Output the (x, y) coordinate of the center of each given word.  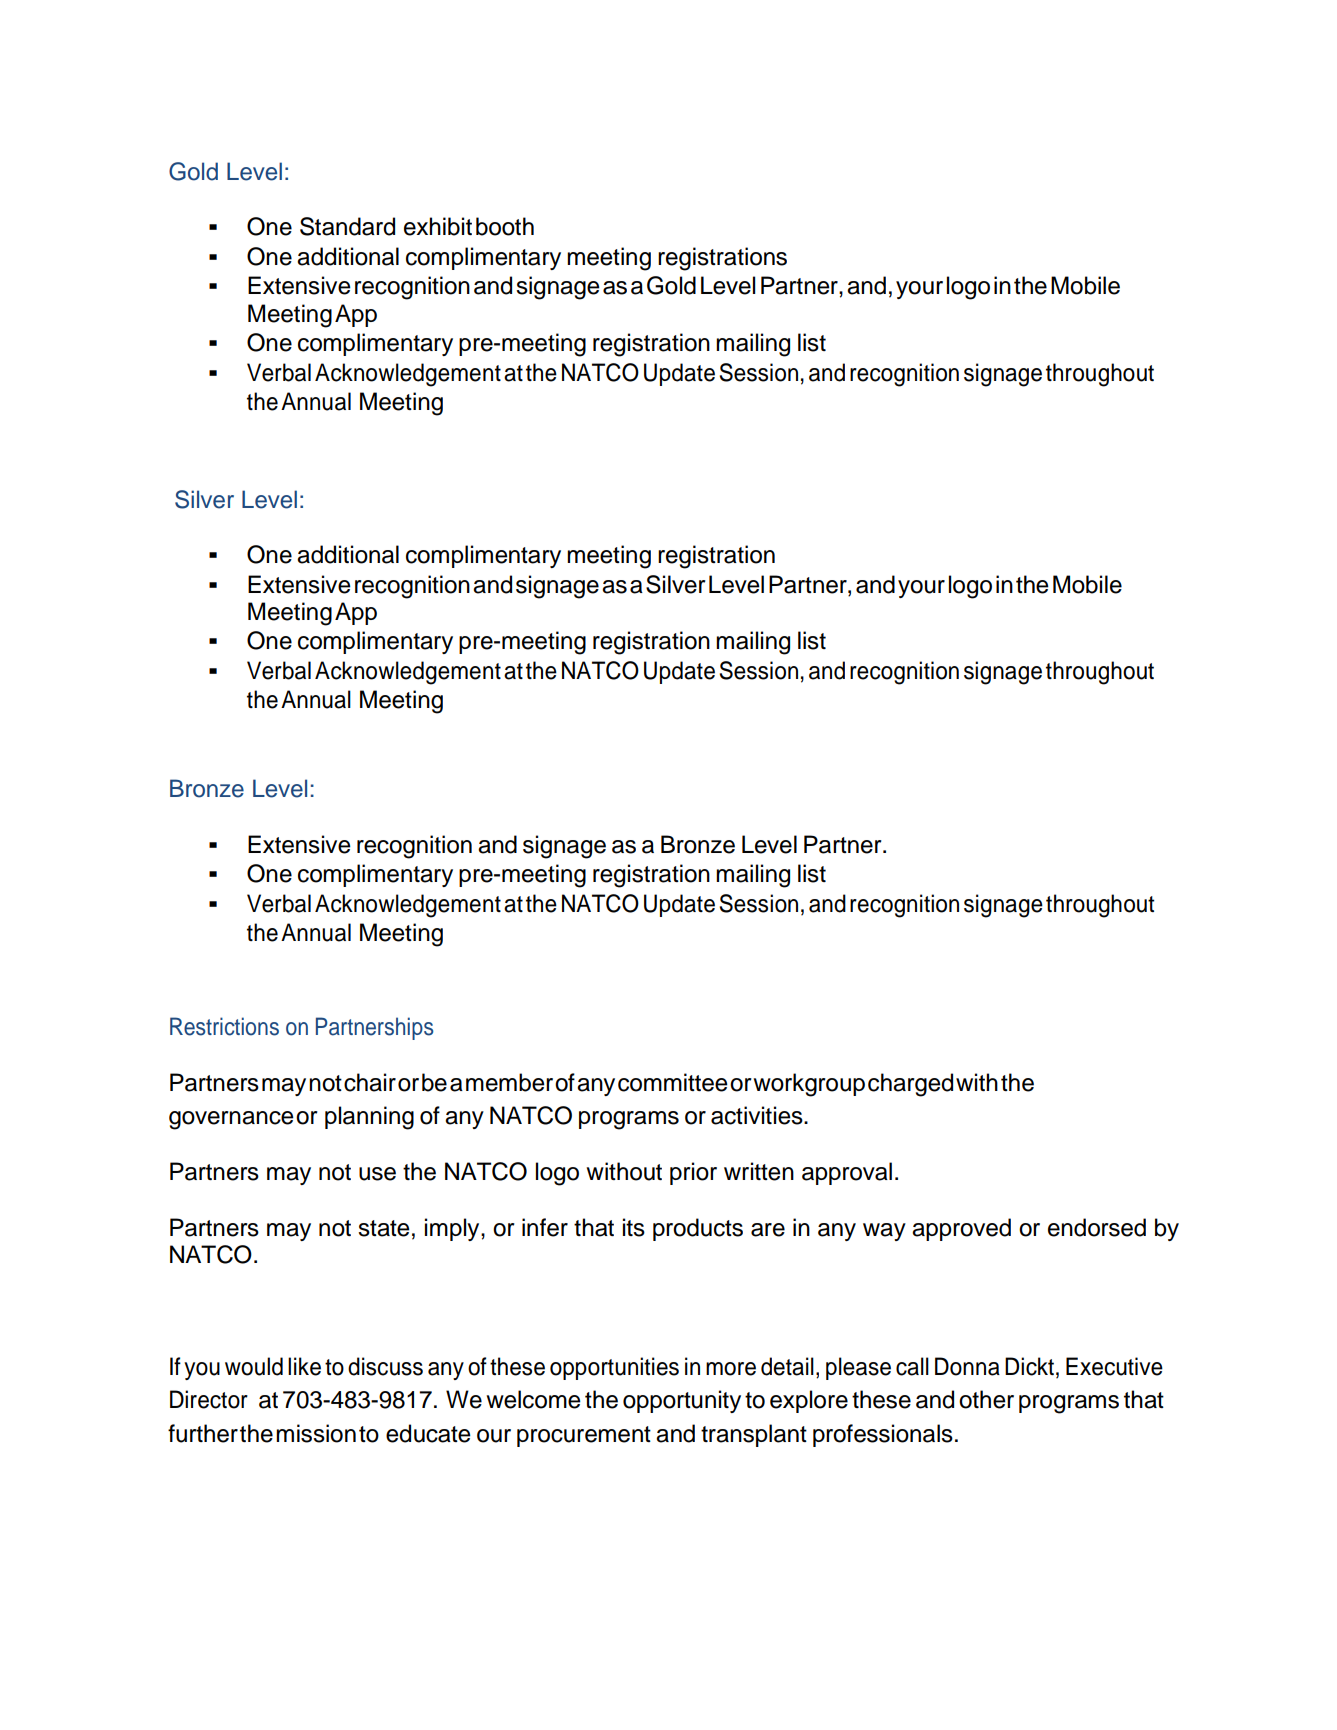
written (759, 1171)
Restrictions (224, 1026)
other (986, 1399)
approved (961, 1229)
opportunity (682, 1401)
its (634, 1227)
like (304, 1366)
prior (693, 1173)
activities (758, 1115)
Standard (347, 226)
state (384, 1228)
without (624, 1171)
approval (847, 1173)
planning (369, 1118)
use (377, 1174)
